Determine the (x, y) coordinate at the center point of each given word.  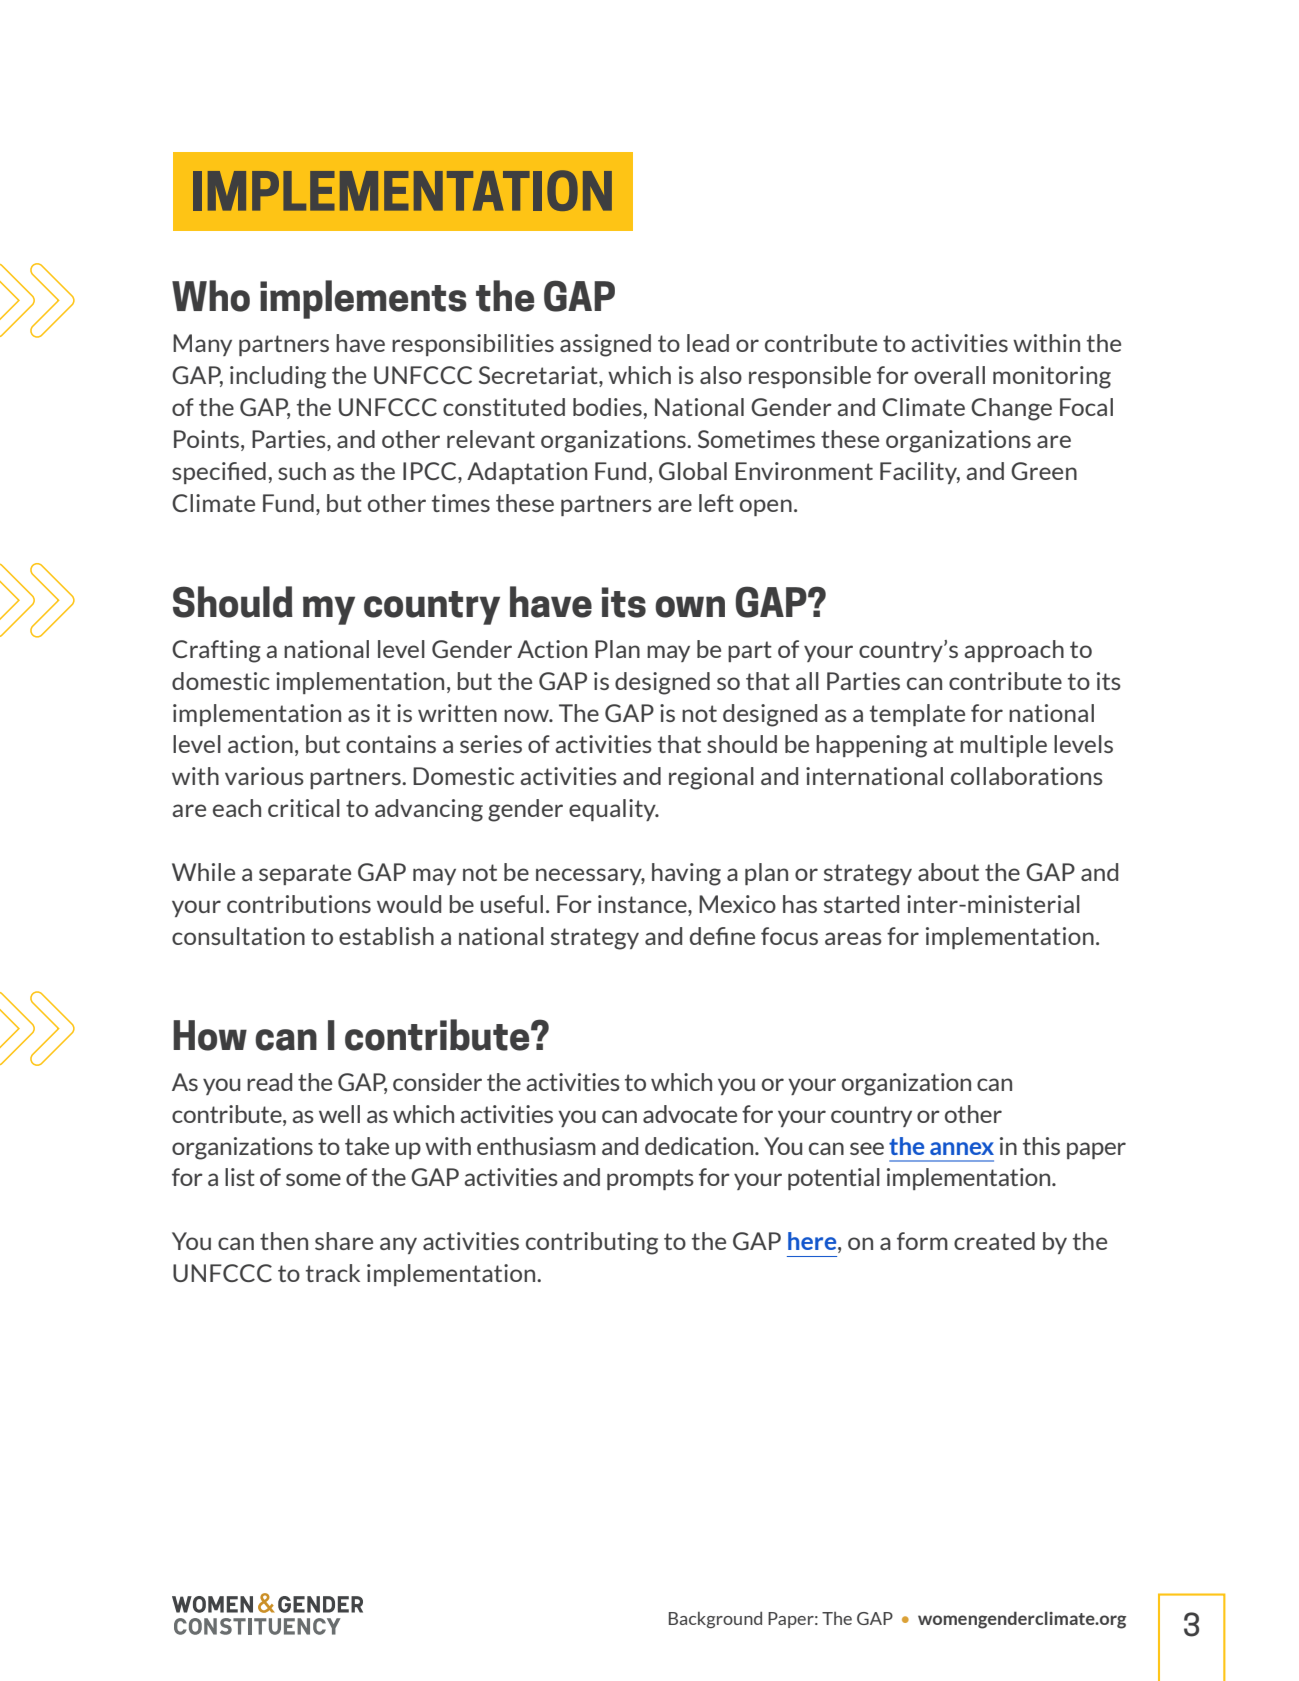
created (994, 1241)
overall (949, 375)
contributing (592, 1243)
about (948, 872)
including (278, 377)
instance (643, 904)
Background (715, 1619)
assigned (605, 345)
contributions (299, 904)
